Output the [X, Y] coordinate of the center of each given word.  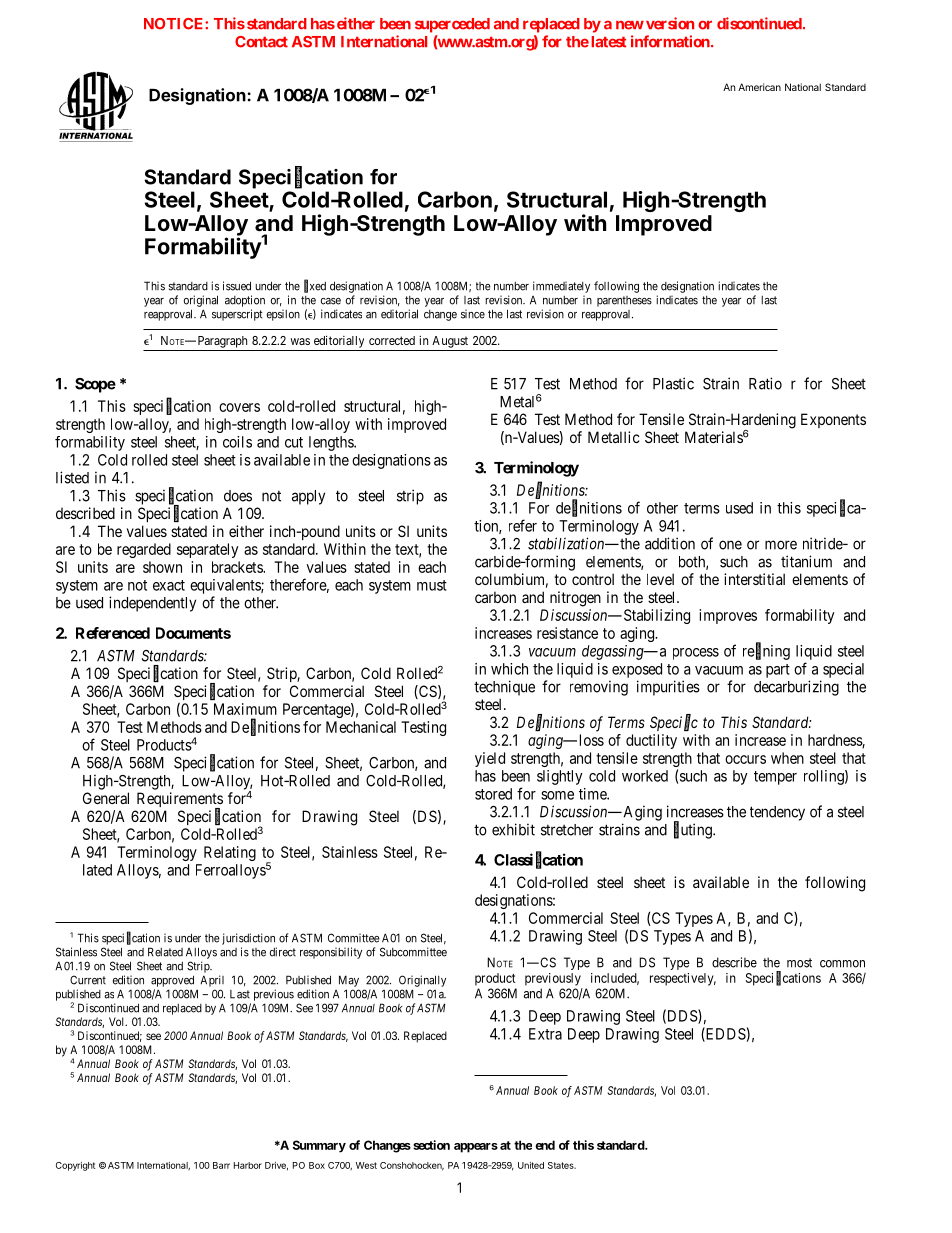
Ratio [765, 383]
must [432, 585]
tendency [777, 813]
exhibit [513, 829]
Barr [221, 1165]
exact [169, 585]
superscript [237, 315]
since [473, 314]
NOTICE [175, 24]
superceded [452, 25]
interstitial [754, 579]
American [759, 87]
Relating [230, 853]
